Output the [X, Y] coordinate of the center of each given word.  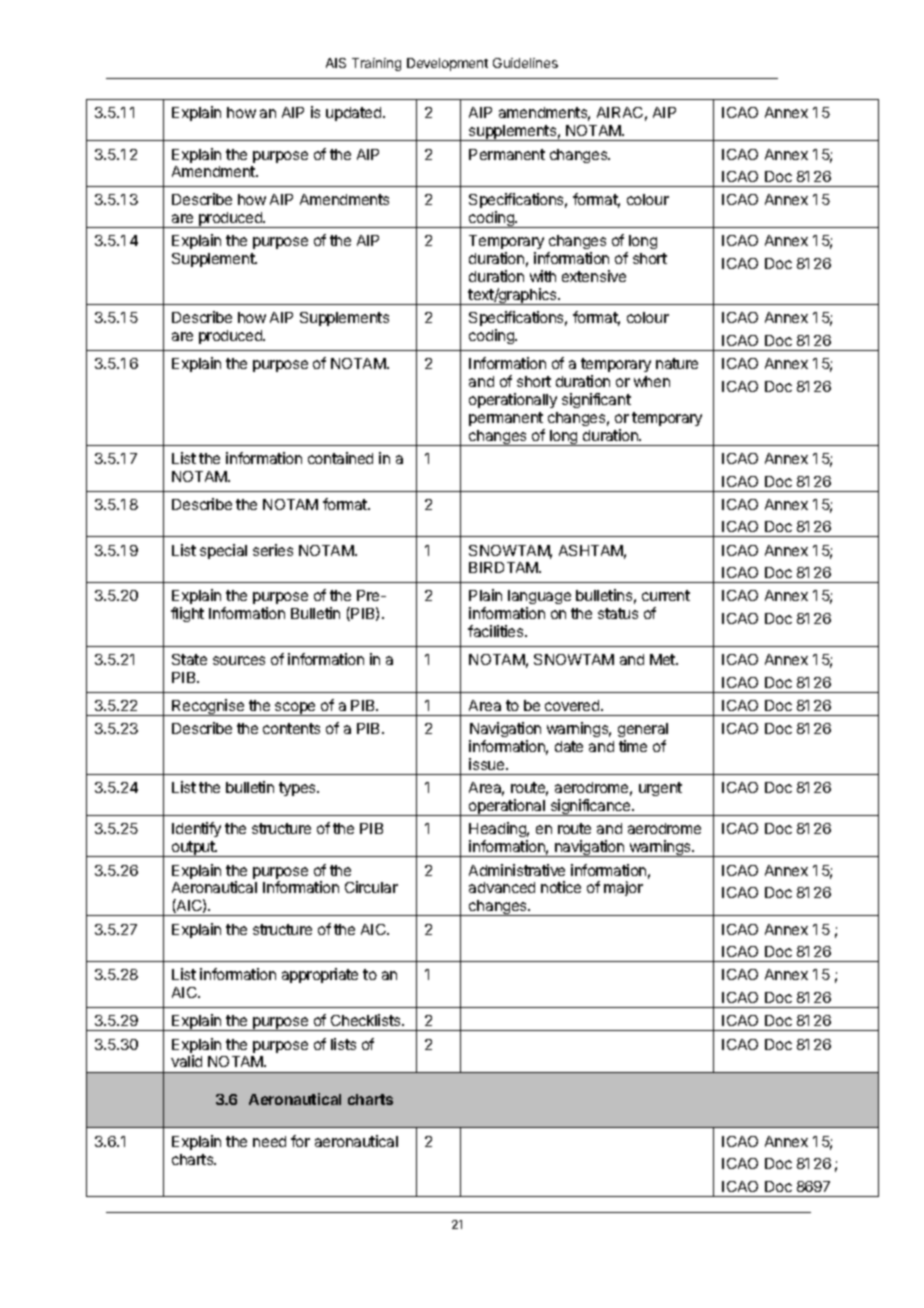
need [269, 1141]
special [223, 551]
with [543, 276]
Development [447, 64]
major [623, 888]
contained [340, 458]
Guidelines [525, 63]
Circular [371, 887]
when [652, 381]
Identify [196, 829]
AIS [336, 63]
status [618, 613]
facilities [497, 631]
